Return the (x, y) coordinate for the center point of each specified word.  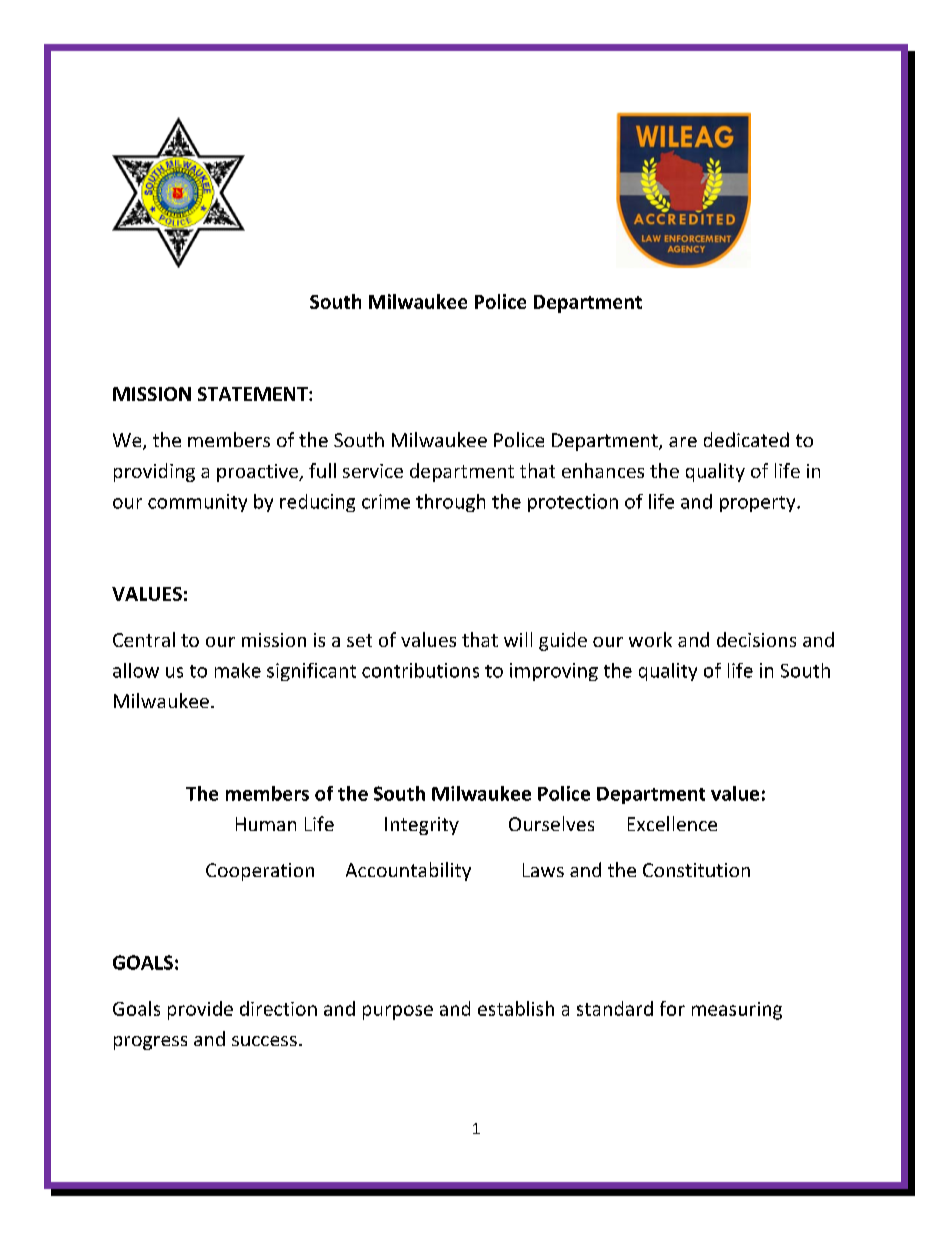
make (238, 670)
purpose (398, 1012)
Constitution (696, 870)
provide (200, 1010)
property (759, 504)
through (450, 503)
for (672, 1008)
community (197, 503)
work (650, 639)
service (373, 471)
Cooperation (260, 872)
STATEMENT (254, 394)
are (683, 442)
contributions (420, 670)
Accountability (408, 871)
